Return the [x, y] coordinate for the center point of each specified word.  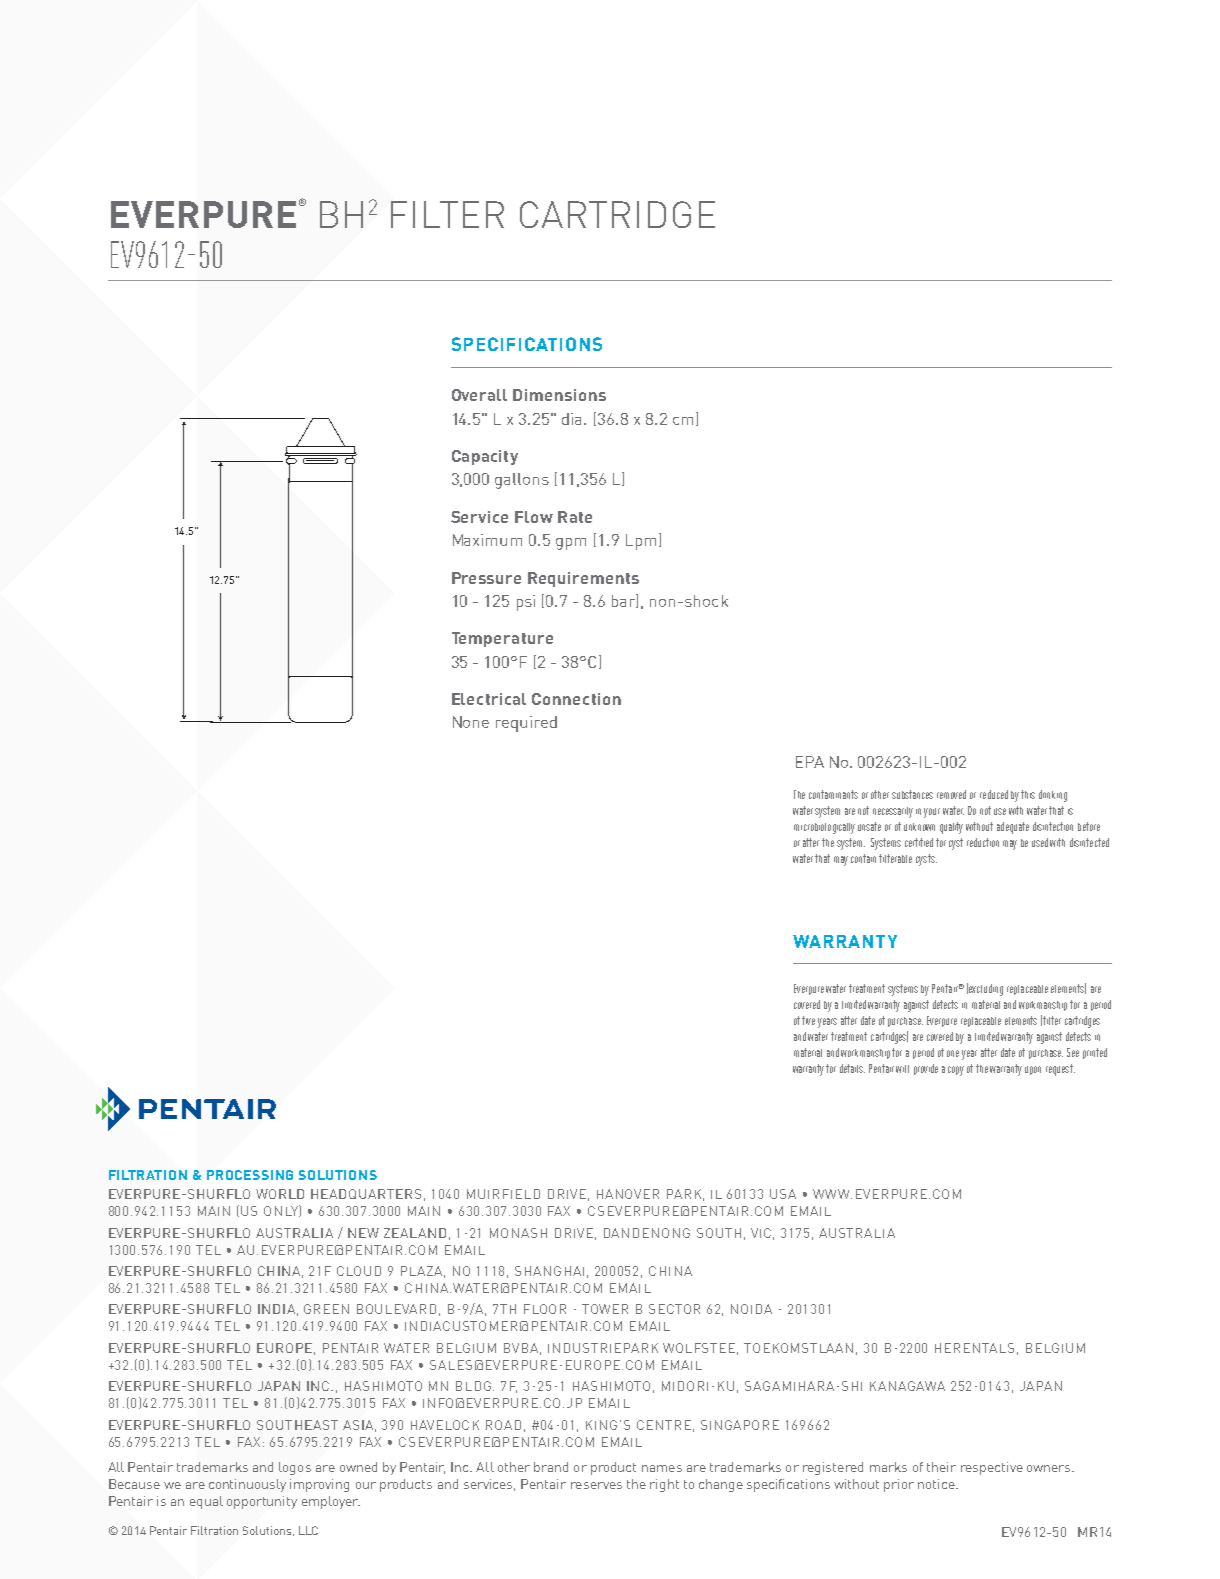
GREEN [326, 1309]
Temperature [502, 639]
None [471, 722]
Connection [576, 699]
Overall [479, 395]
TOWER [605, 1309]
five [808, 1020]
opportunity [262, 1502]
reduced [994, 794]
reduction [983, 842]
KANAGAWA [907, 1386]
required [526, 724]
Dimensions [559, 395]
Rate [575, 517]
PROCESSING [250, 1175]
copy [956, 1071]
